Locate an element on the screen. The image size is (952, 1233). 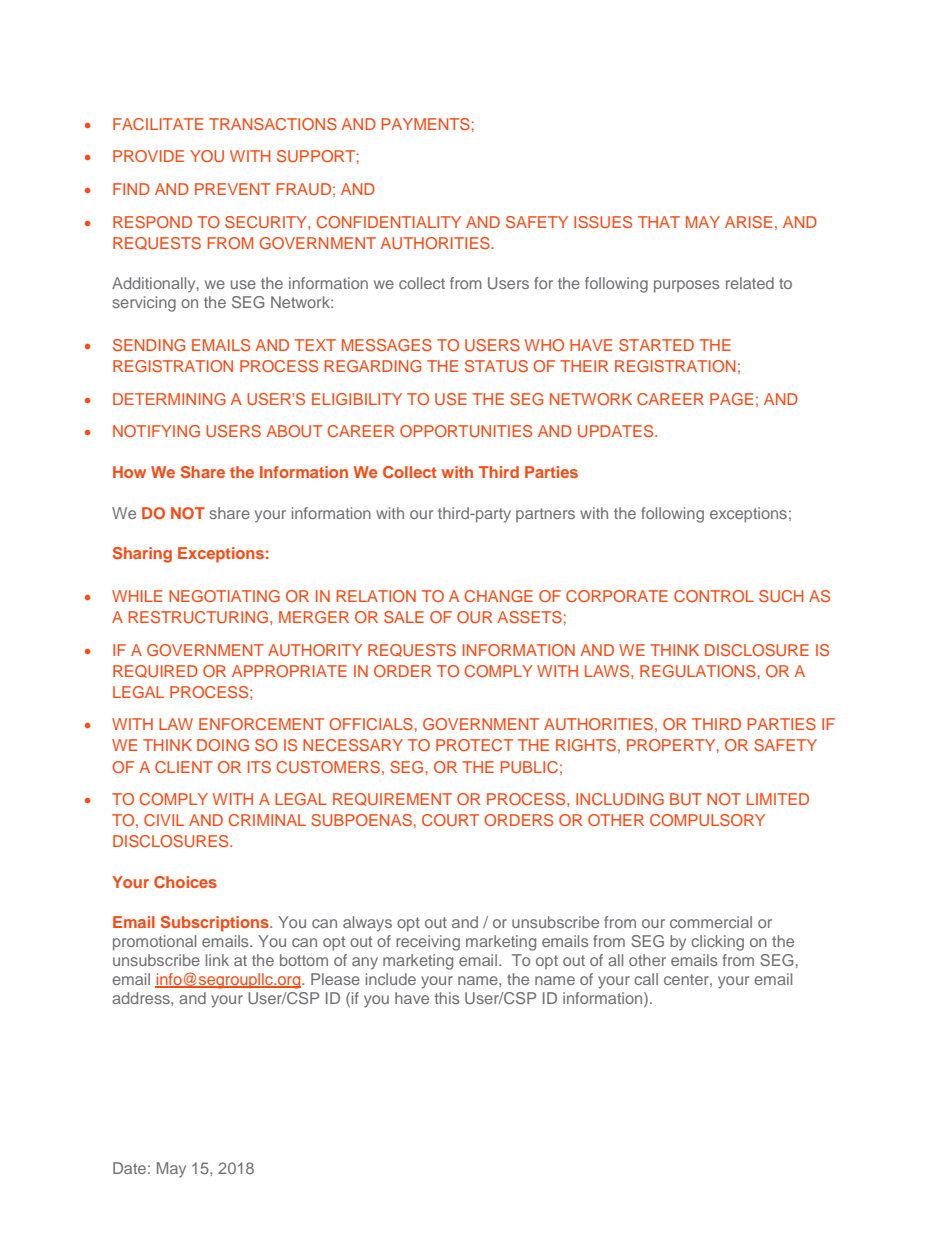
PAYMENTS is located at coordinates (426, 124).
